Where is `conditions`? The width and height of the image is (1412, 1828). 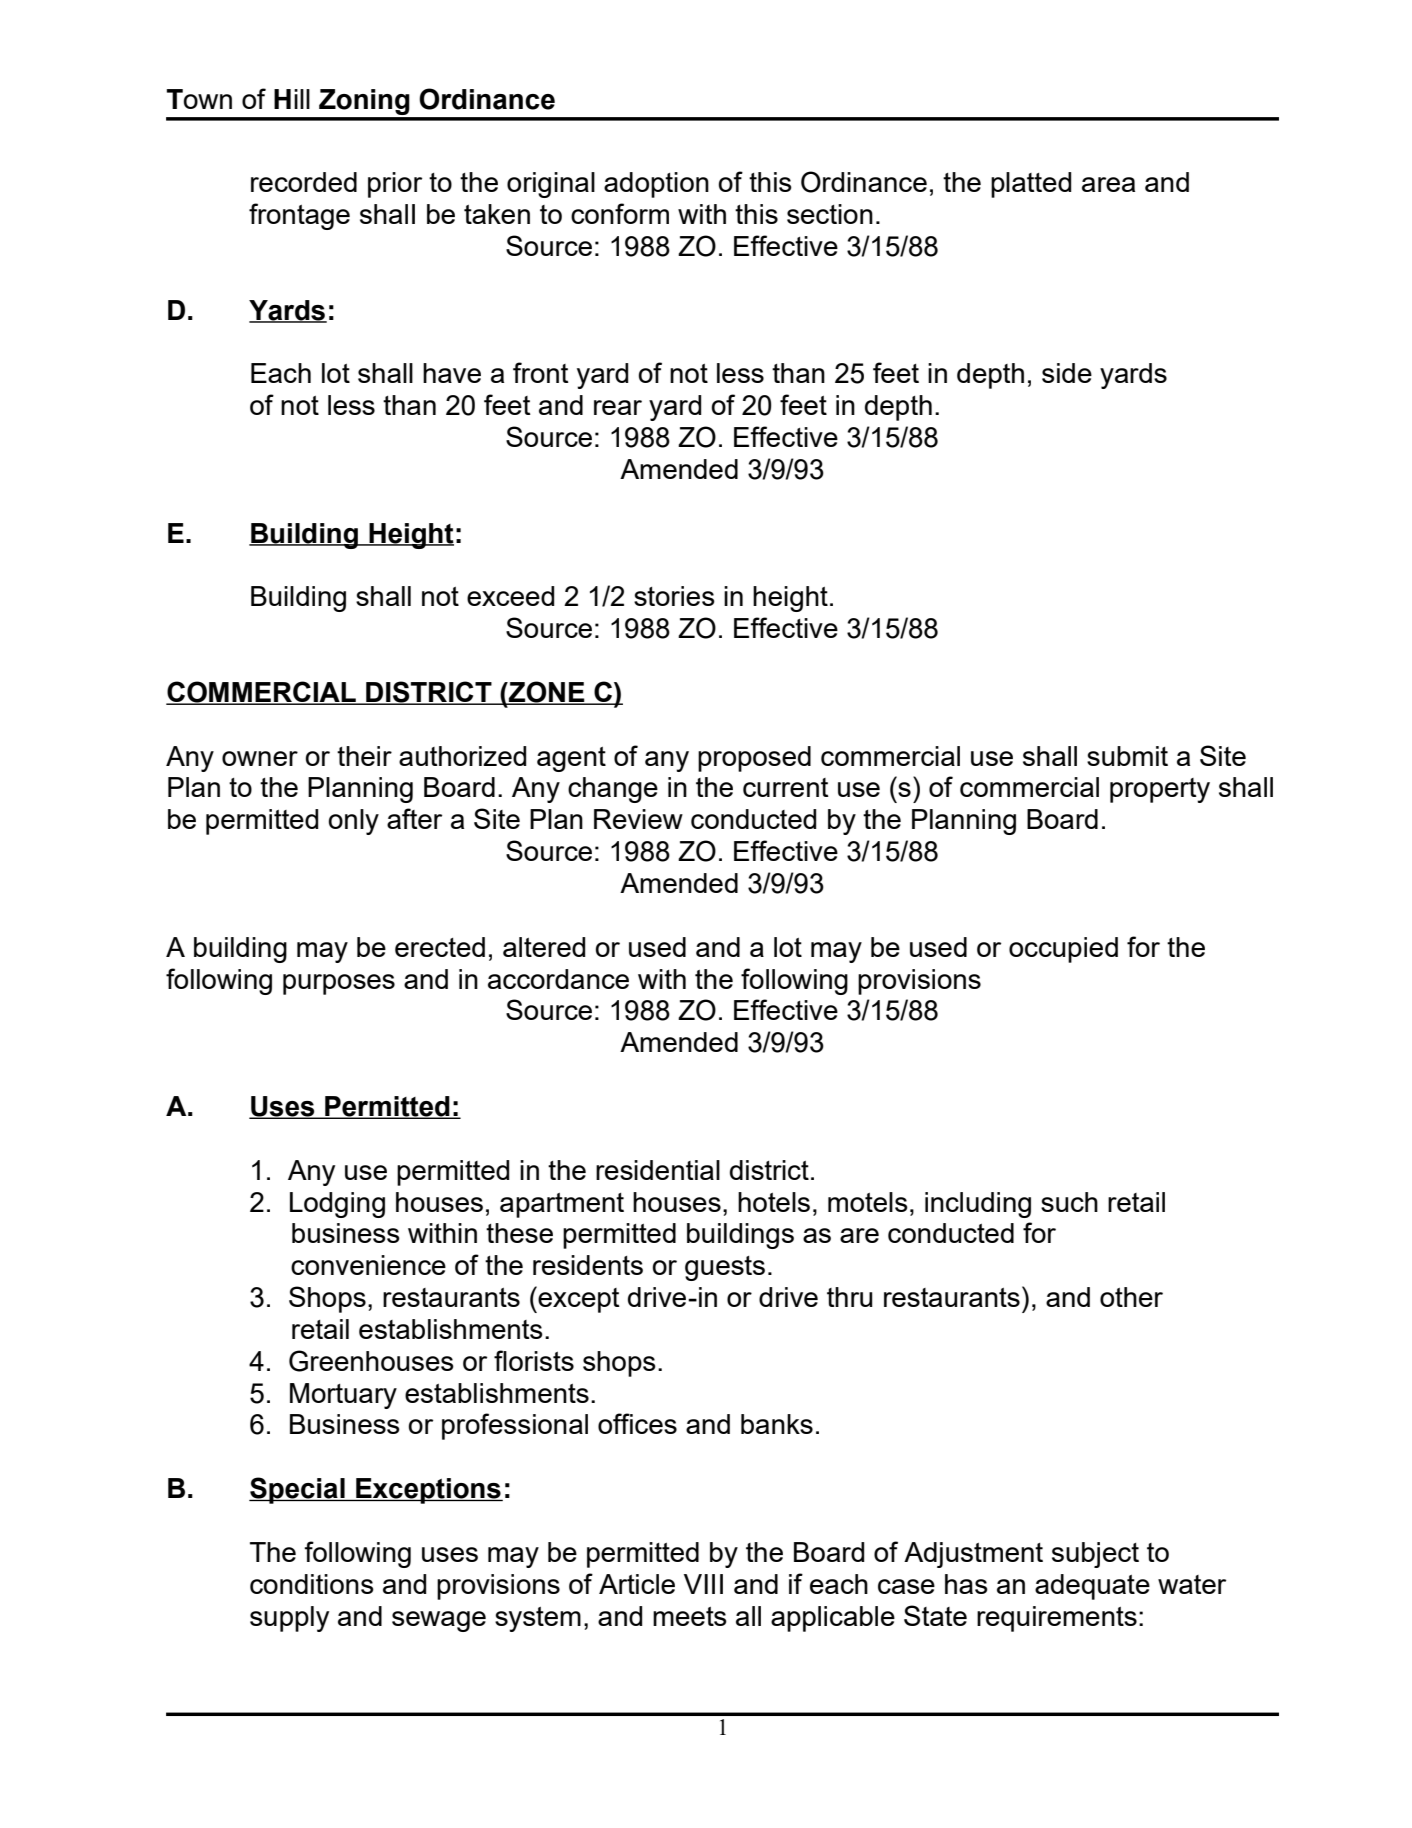
conditions is located at coordinates (312, 1584).
